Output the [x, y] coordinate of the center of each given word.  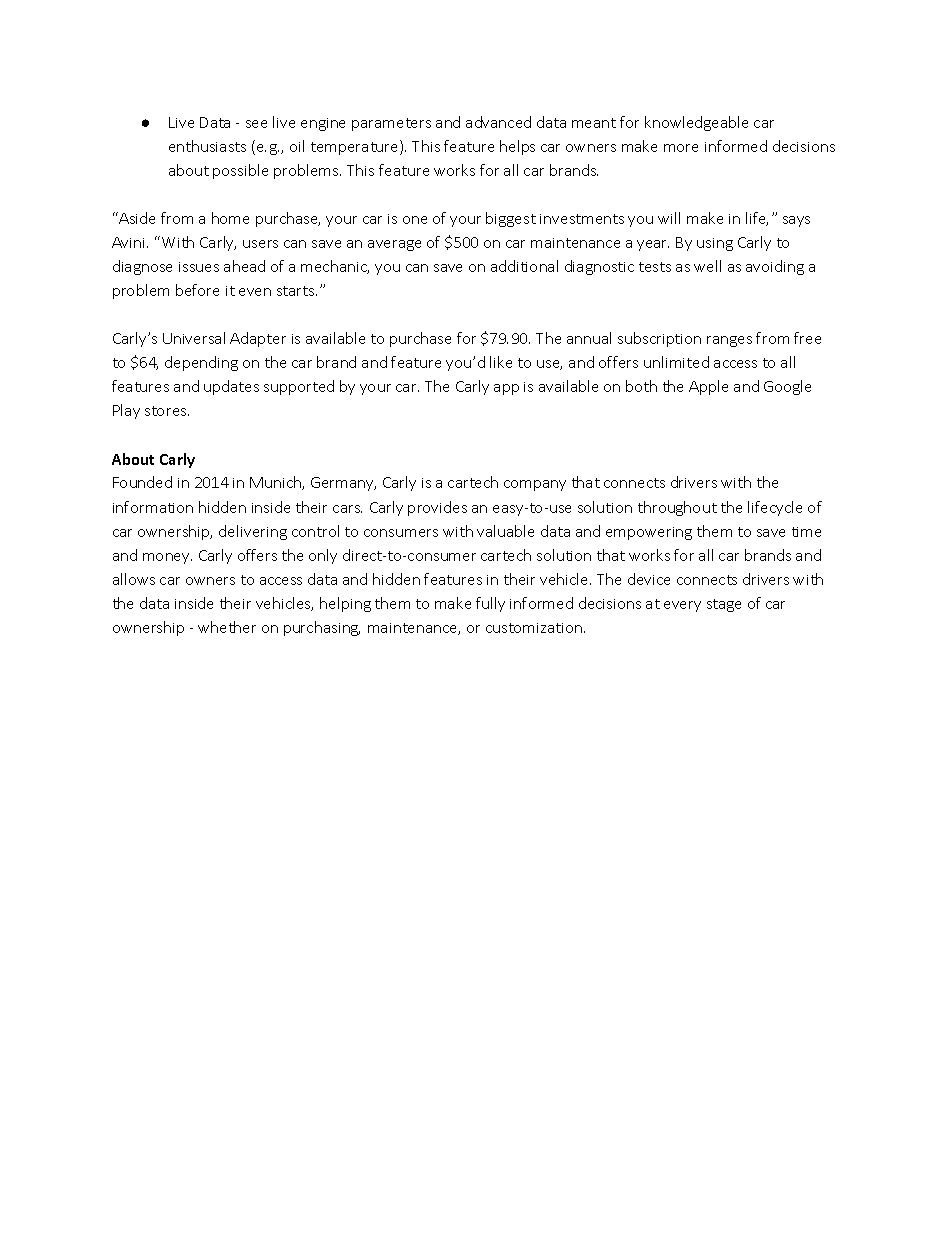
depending [201, 363]
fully [490, 604]
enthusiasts [207, 146]
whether [227, 627]
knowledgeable [696, 123]
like [501, 362]
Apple [708, 387]
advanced [498, 122]
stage [724, 605]
